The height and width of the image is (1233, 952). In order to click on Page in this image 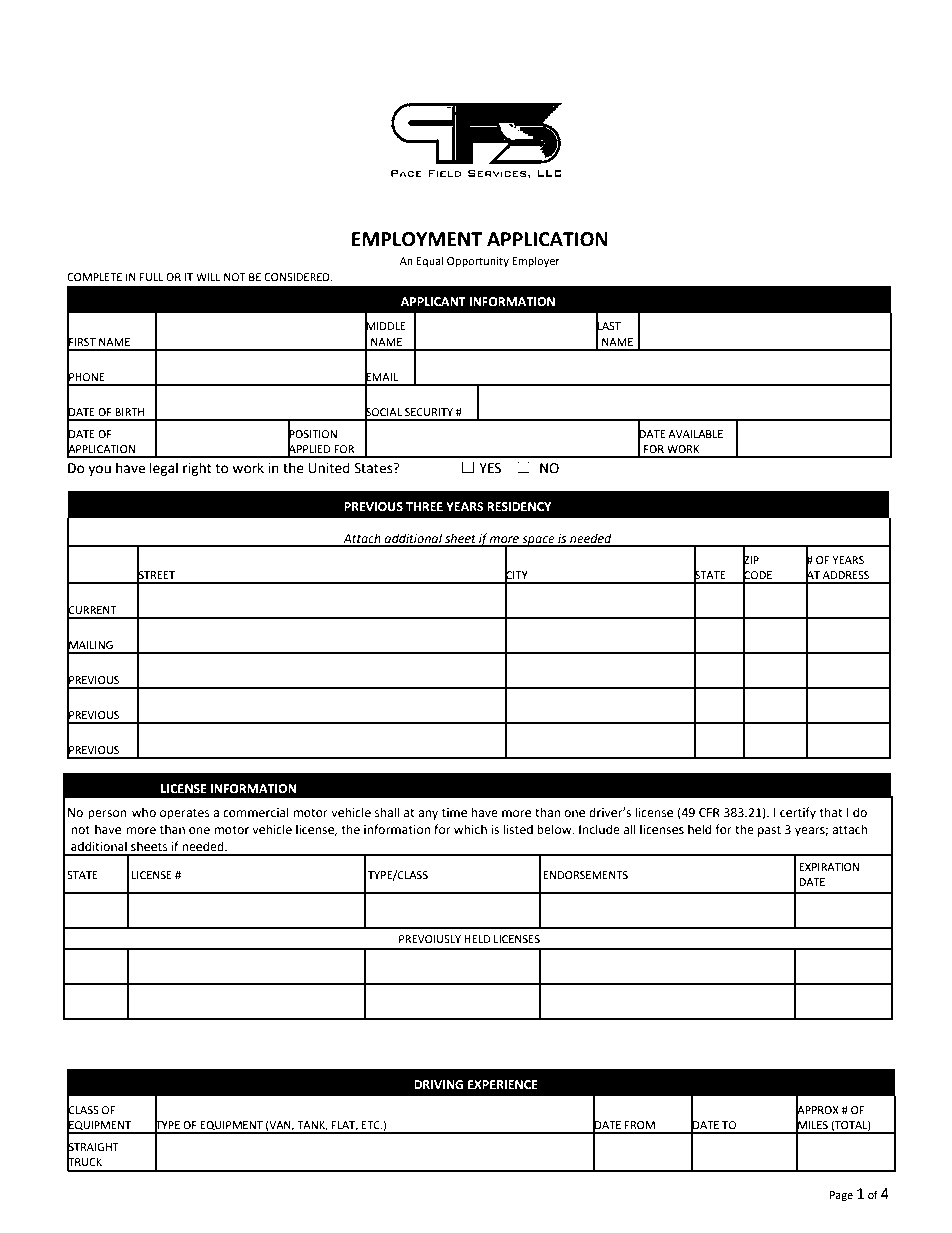, I will do `click(841, 1196)`.
